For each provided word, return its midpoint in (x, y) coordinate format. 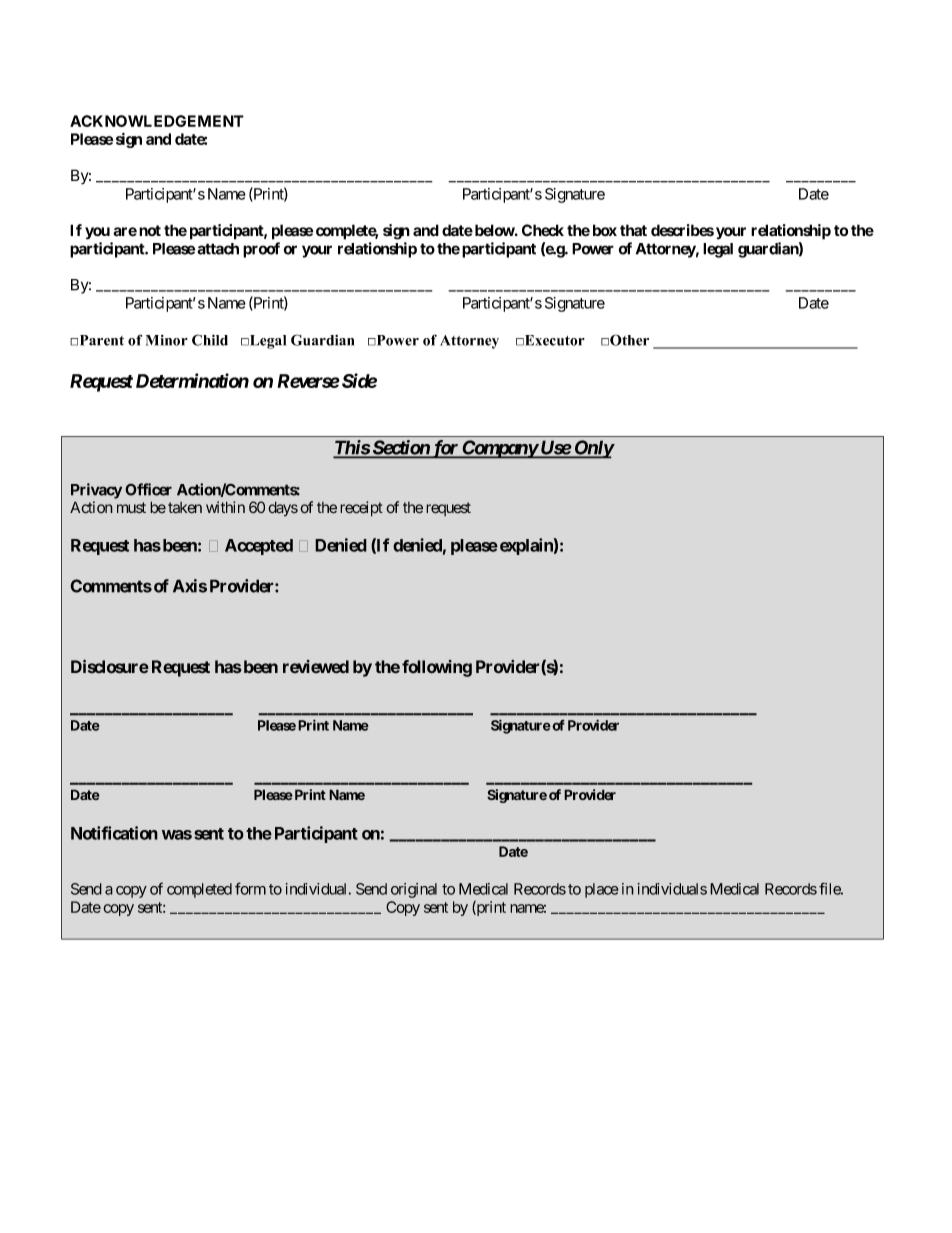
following (437, 668)
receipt (361, 509)
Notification (114, 833)
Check (543, 230)
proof (261, 250)
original (414, 890)
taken (185, 508)
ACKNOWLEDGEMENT (157, 121)
